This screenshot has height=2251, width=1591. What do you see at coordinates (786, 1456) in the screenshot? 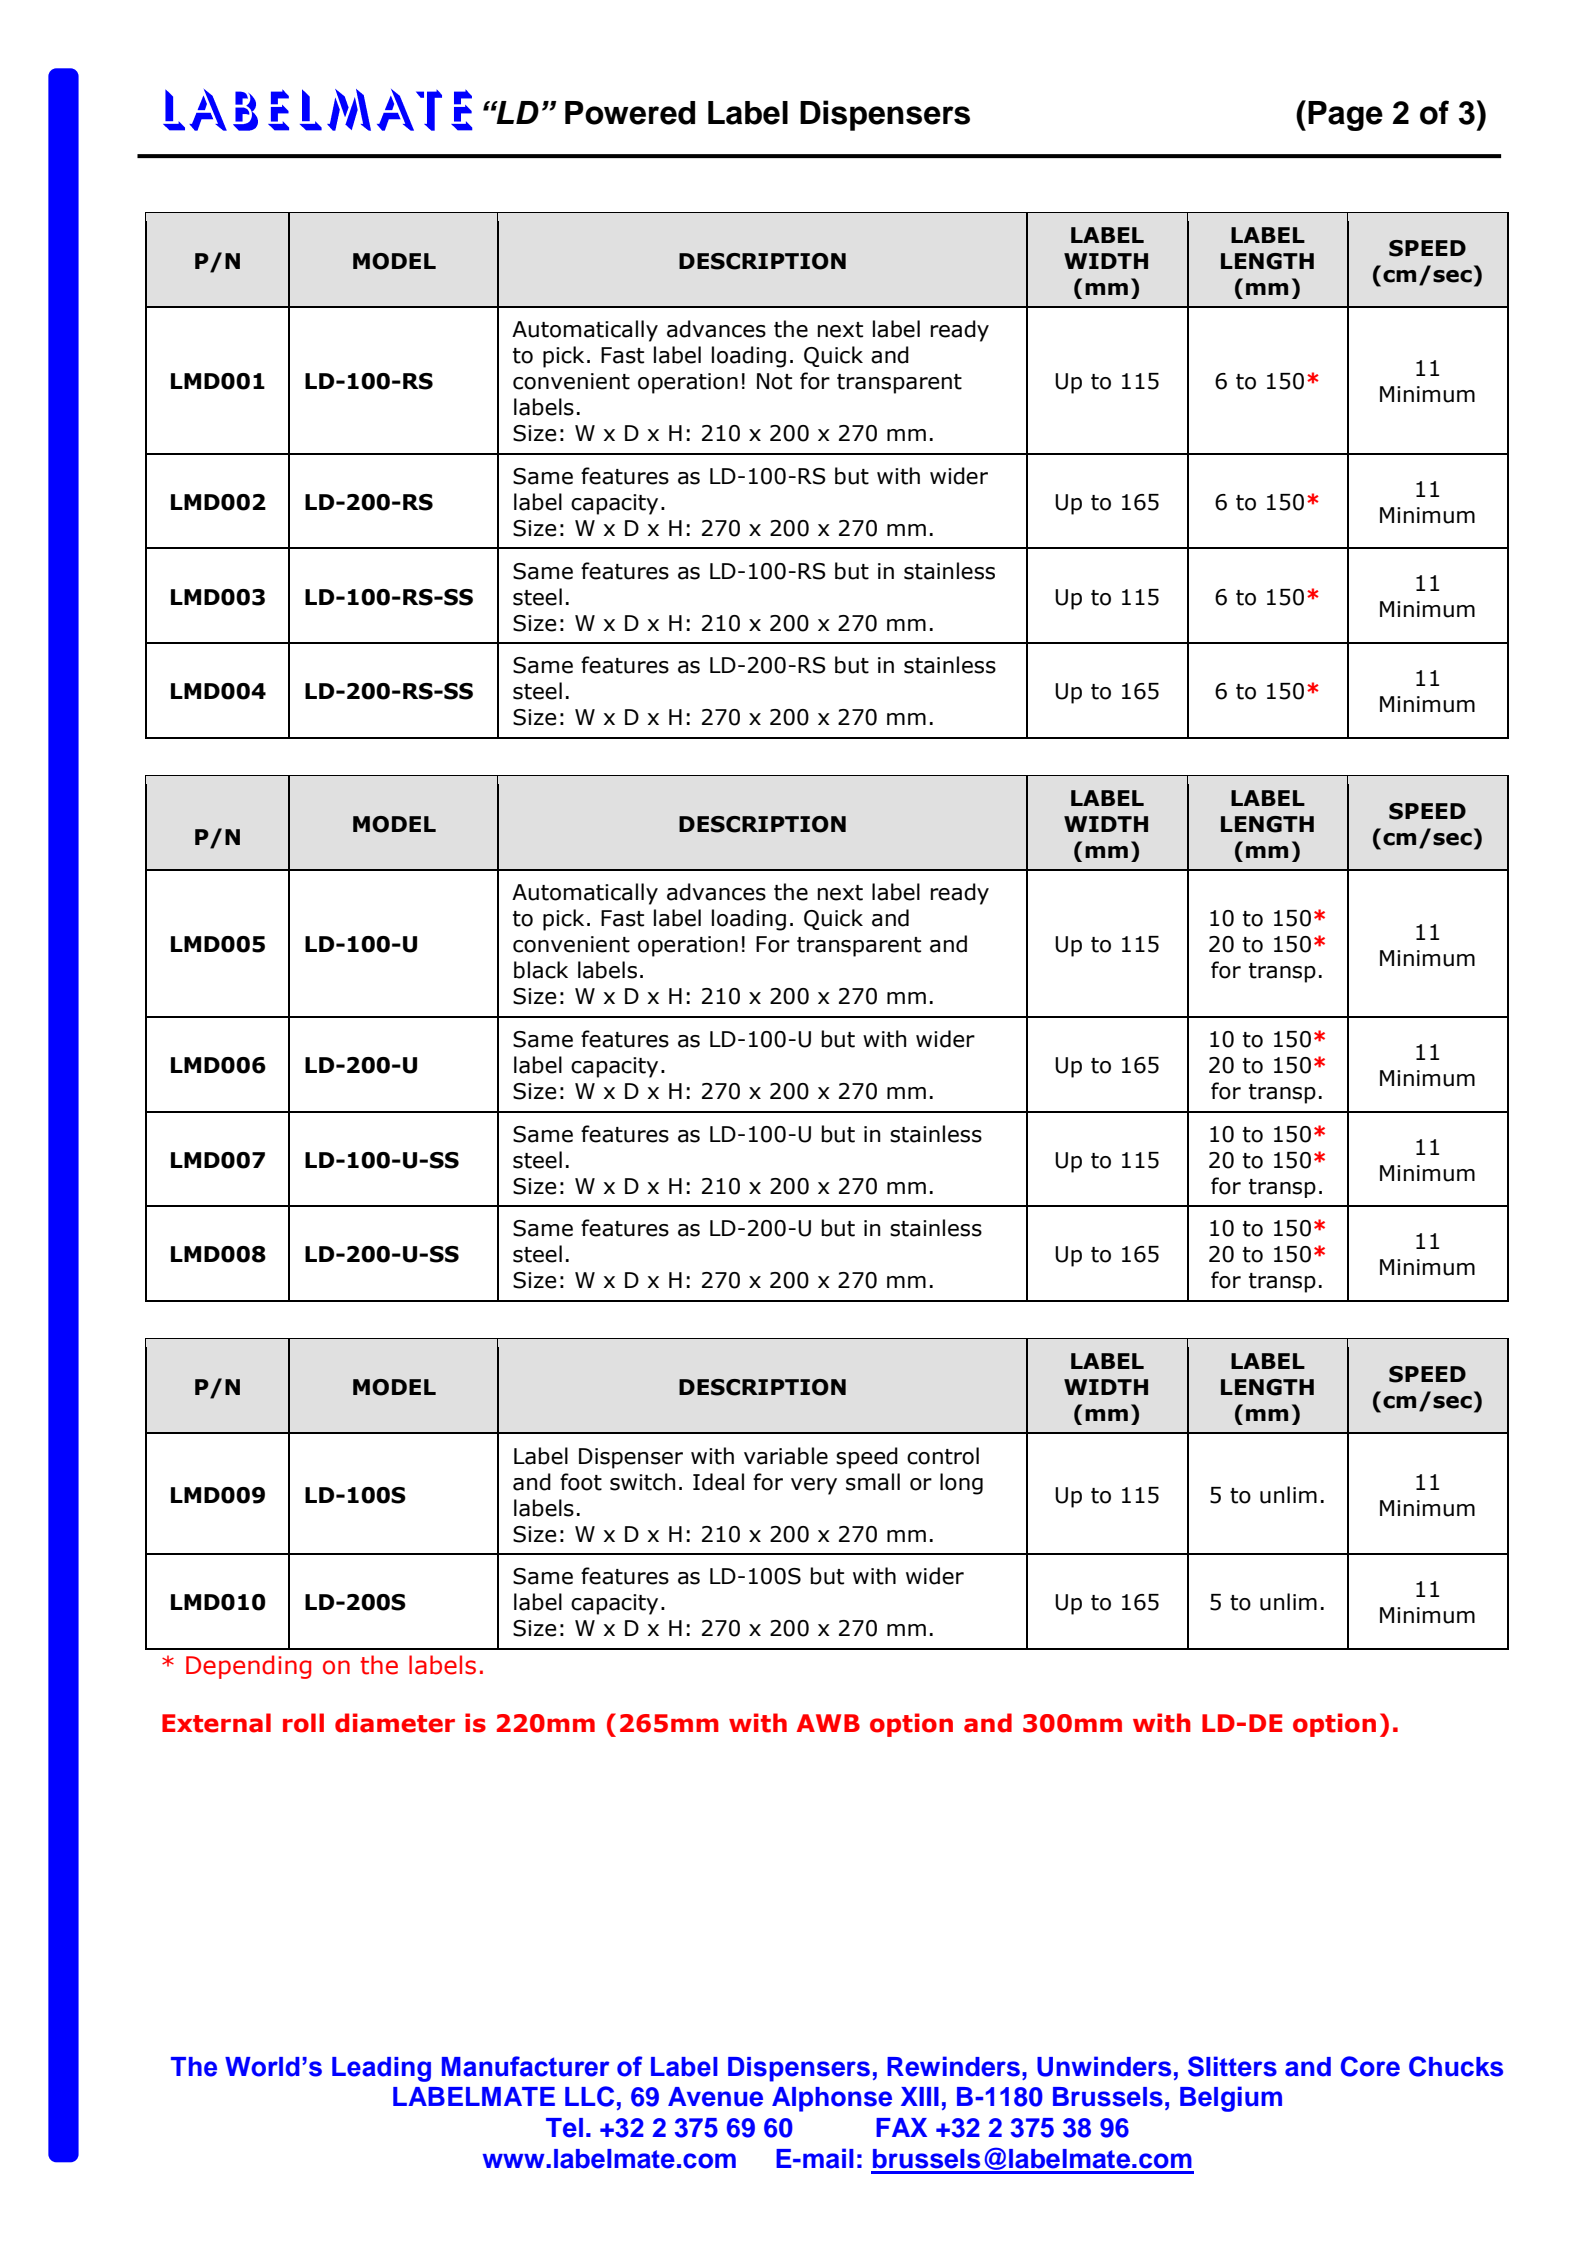
I see `variable` at bounding box center [786, 1456].
